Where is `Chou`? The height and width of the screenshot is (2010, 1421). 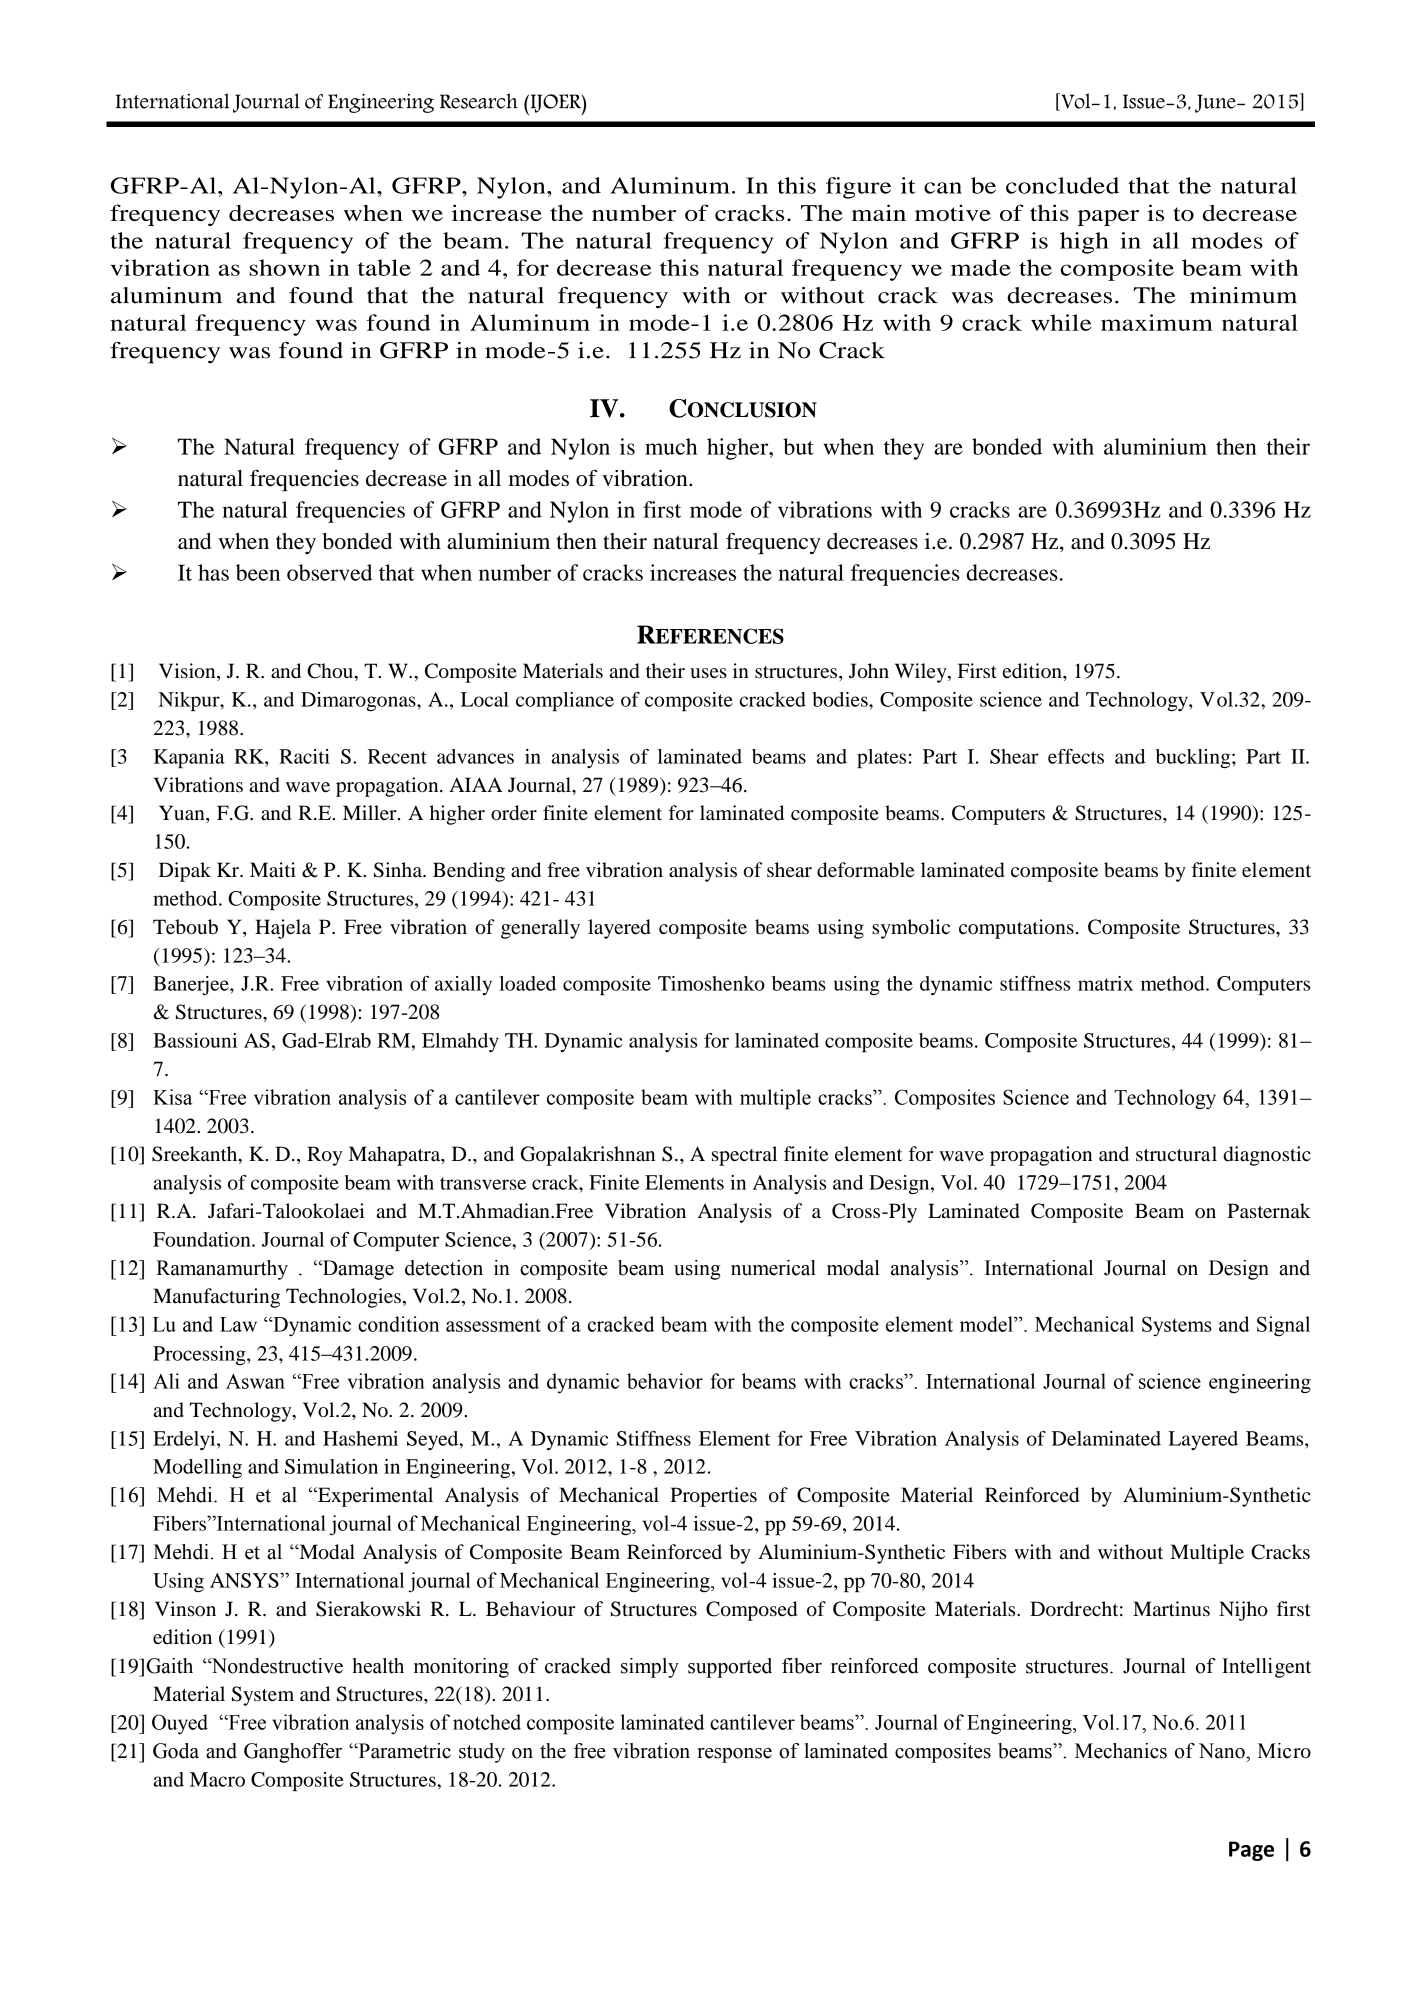 Chou is located at coordinates (331, 671).
